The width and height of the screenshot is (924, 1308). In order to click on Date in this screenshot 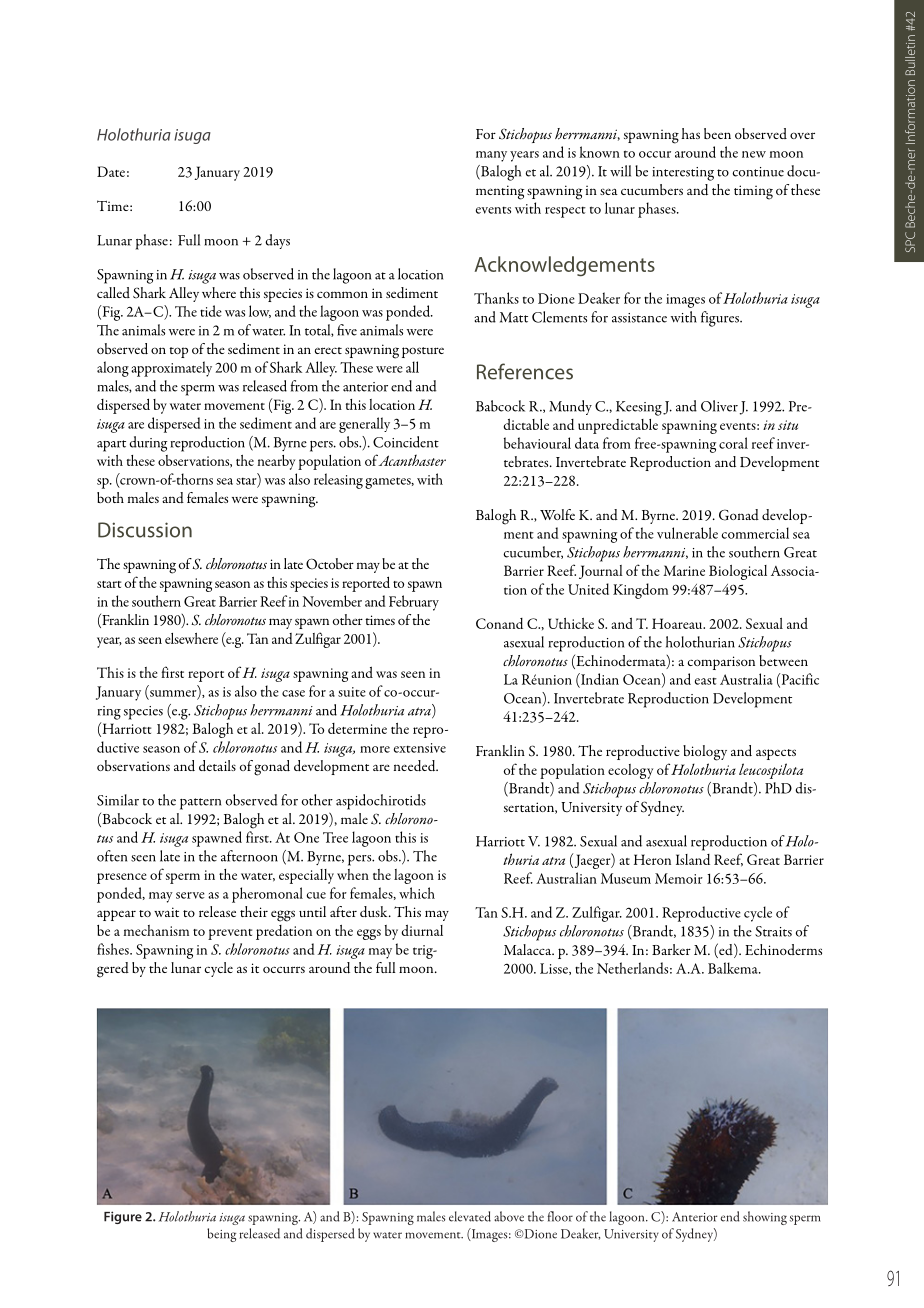, I will do `click(111, 171)`.
